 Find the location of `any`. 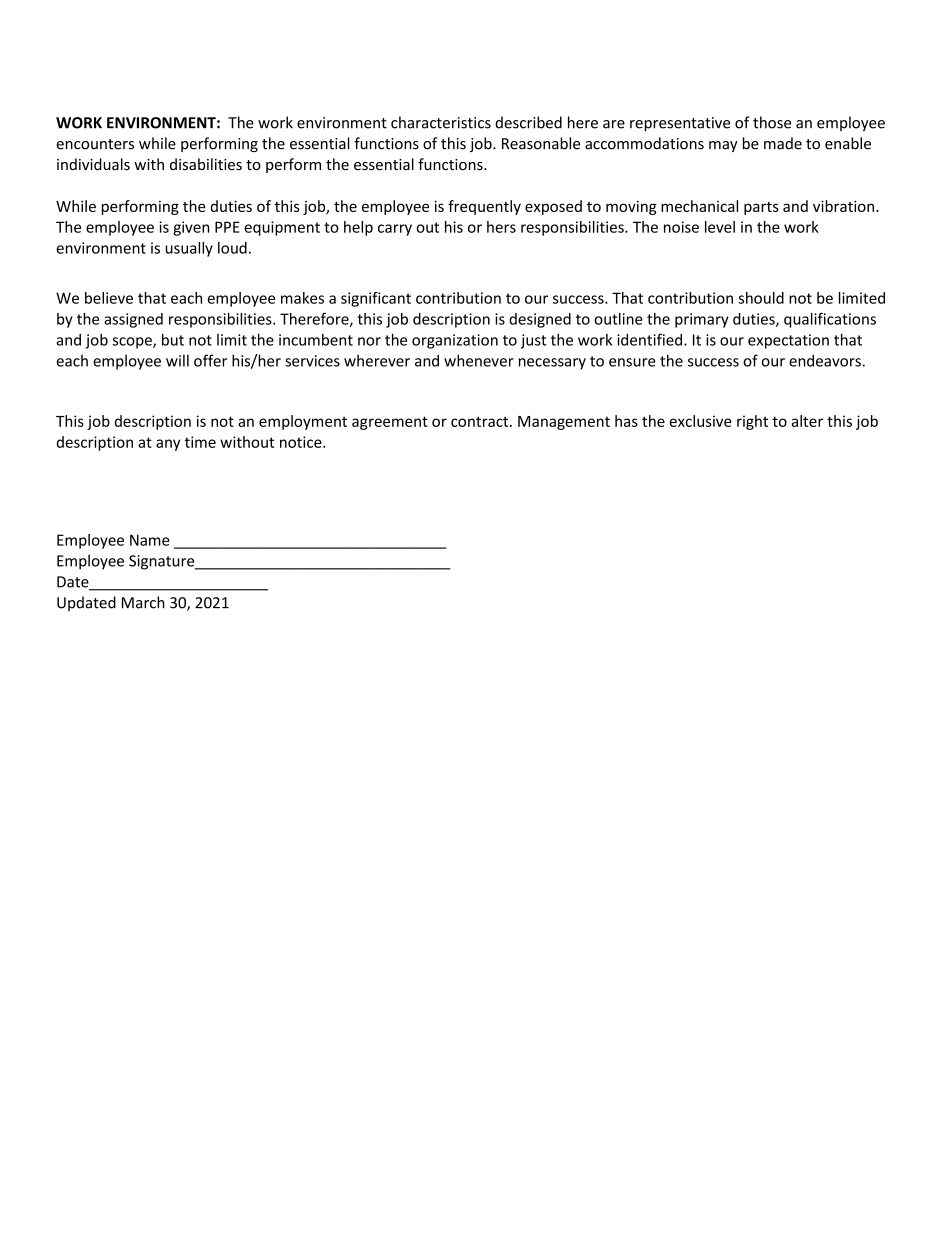

any is located at coordinates (168, 445).
